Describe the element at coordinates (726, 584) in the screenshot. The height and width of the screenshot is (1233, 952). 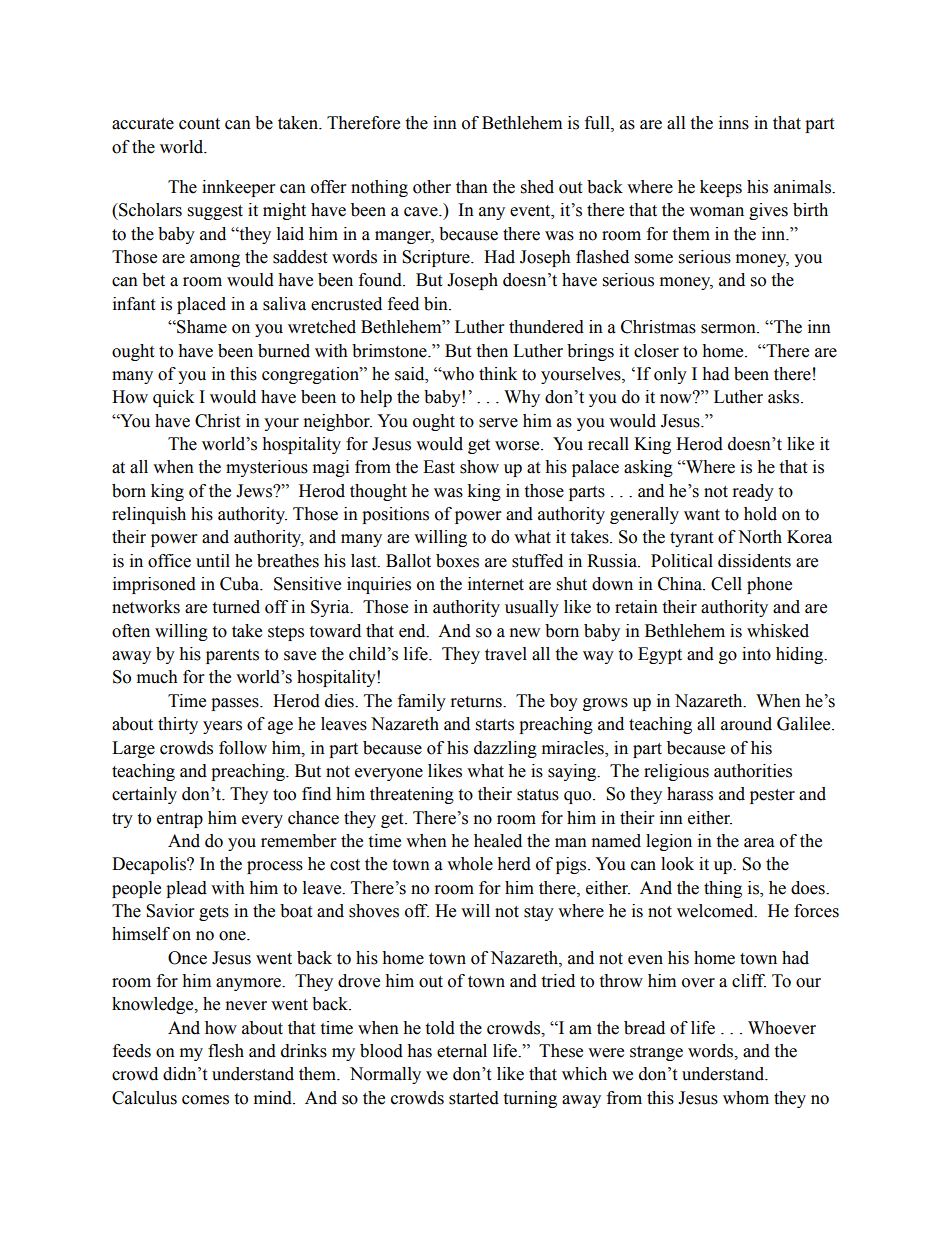
I see `Cell` at that location.
